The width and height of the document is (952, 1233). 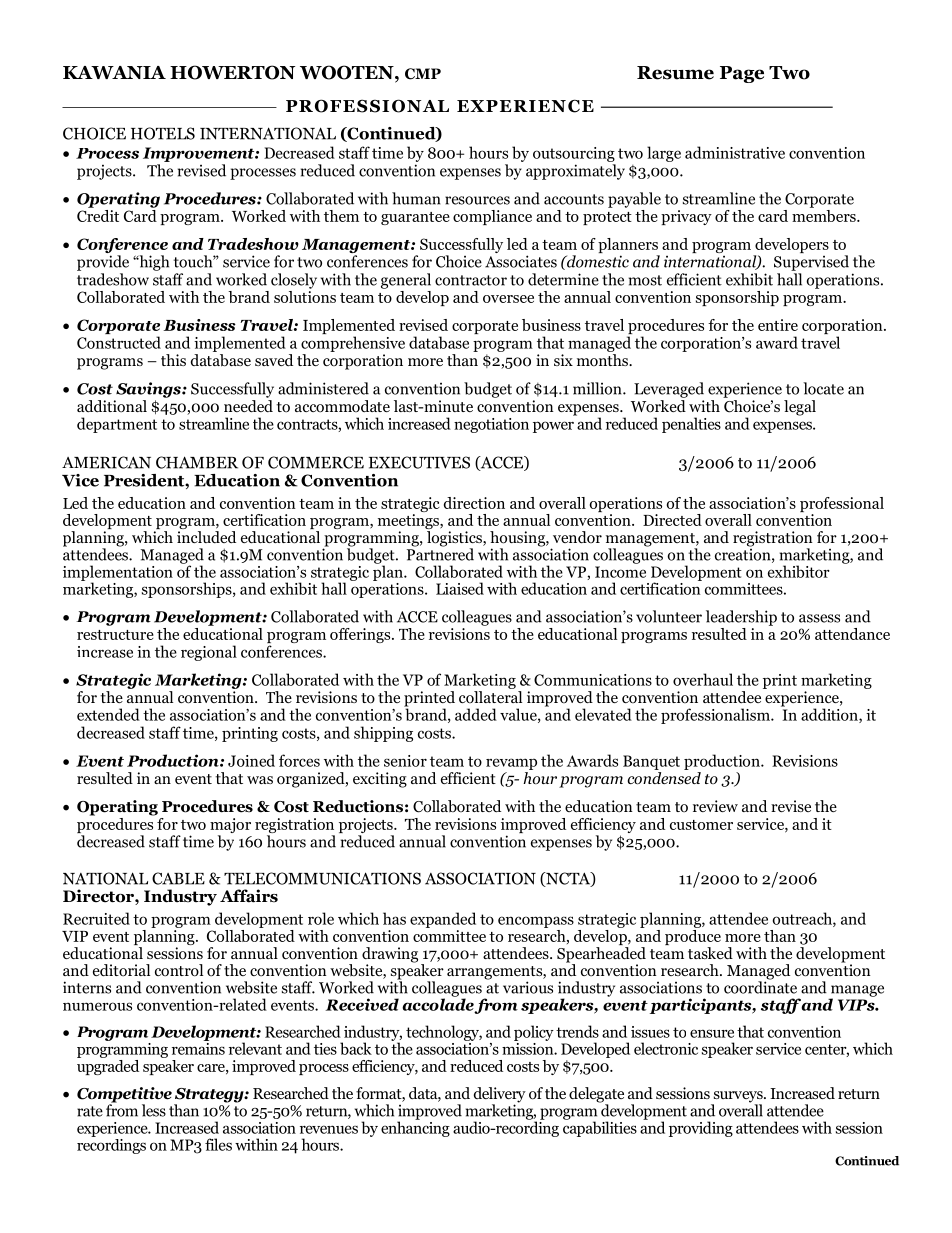 What do you see at coordinates (741, 618) in the document?
I see `leadership` at bounding box center [741, 618].
